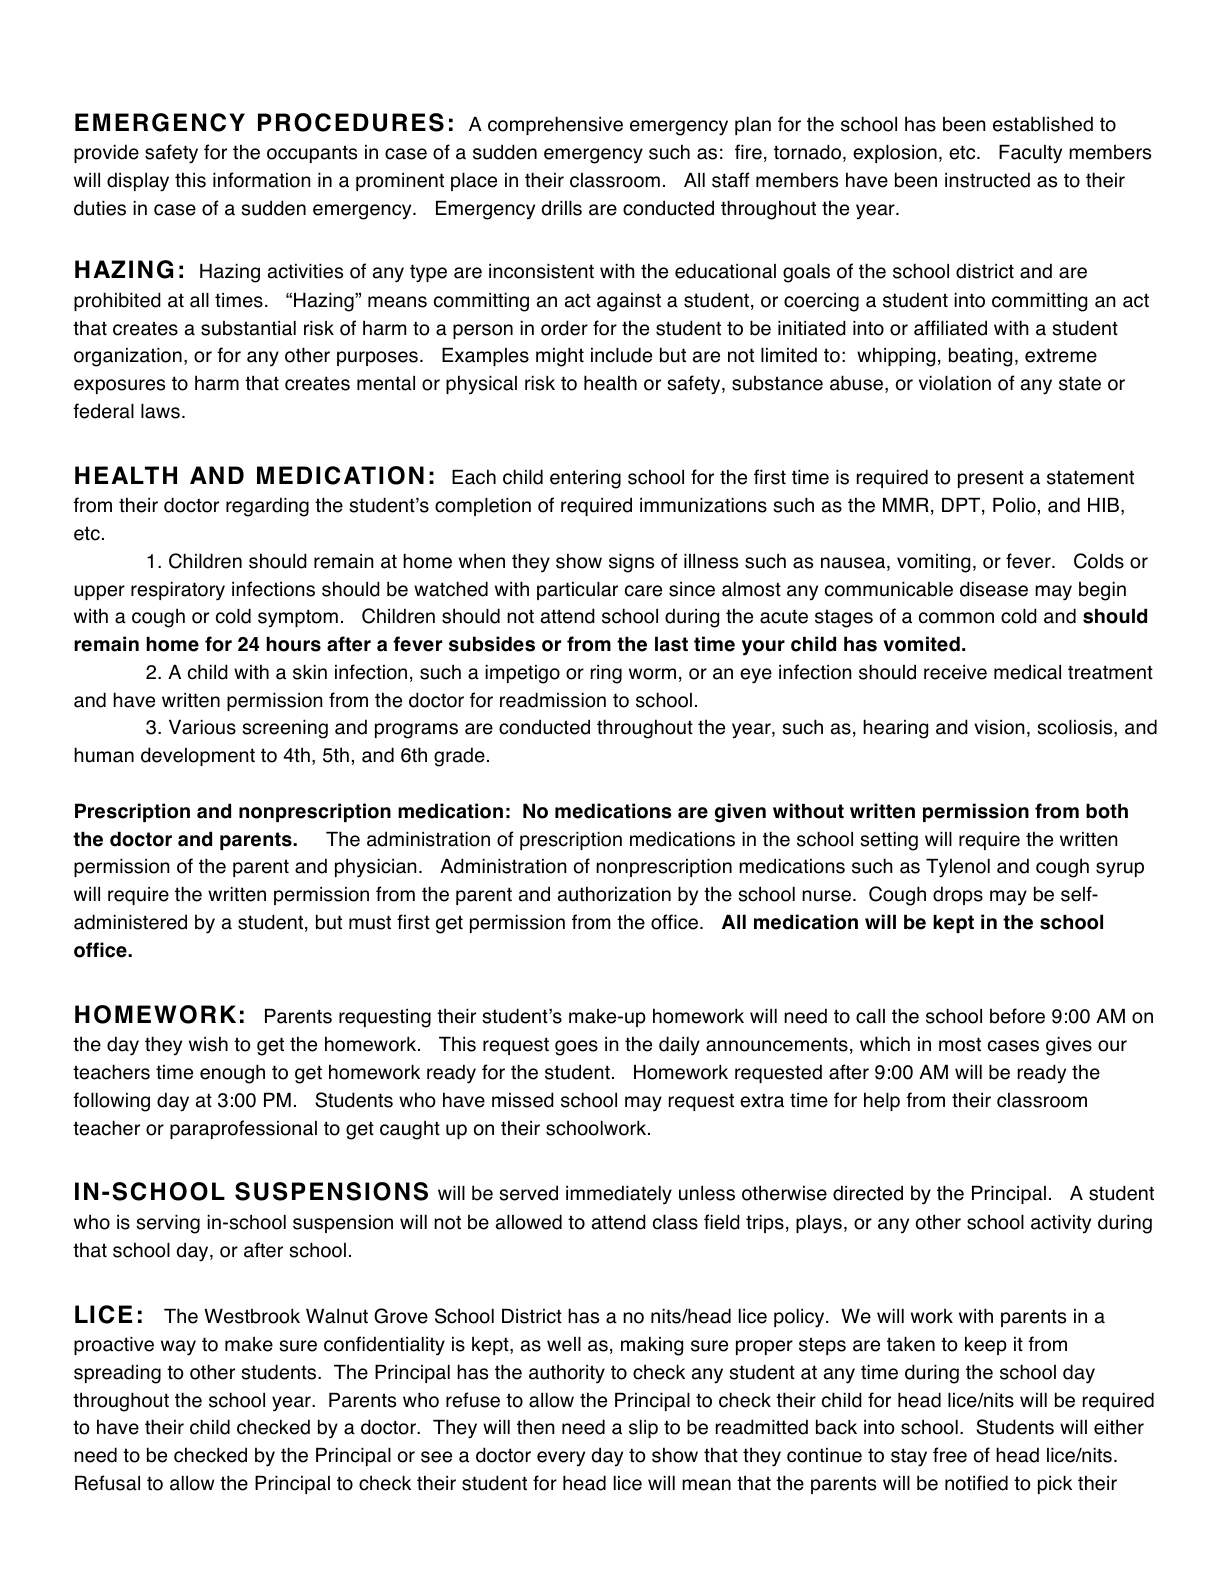 The height and width of the document is (1593, 1231). What do you see at coordinates (107, 1483) in the document?
I see `Refusal` at bounding box center [107, 1483].
